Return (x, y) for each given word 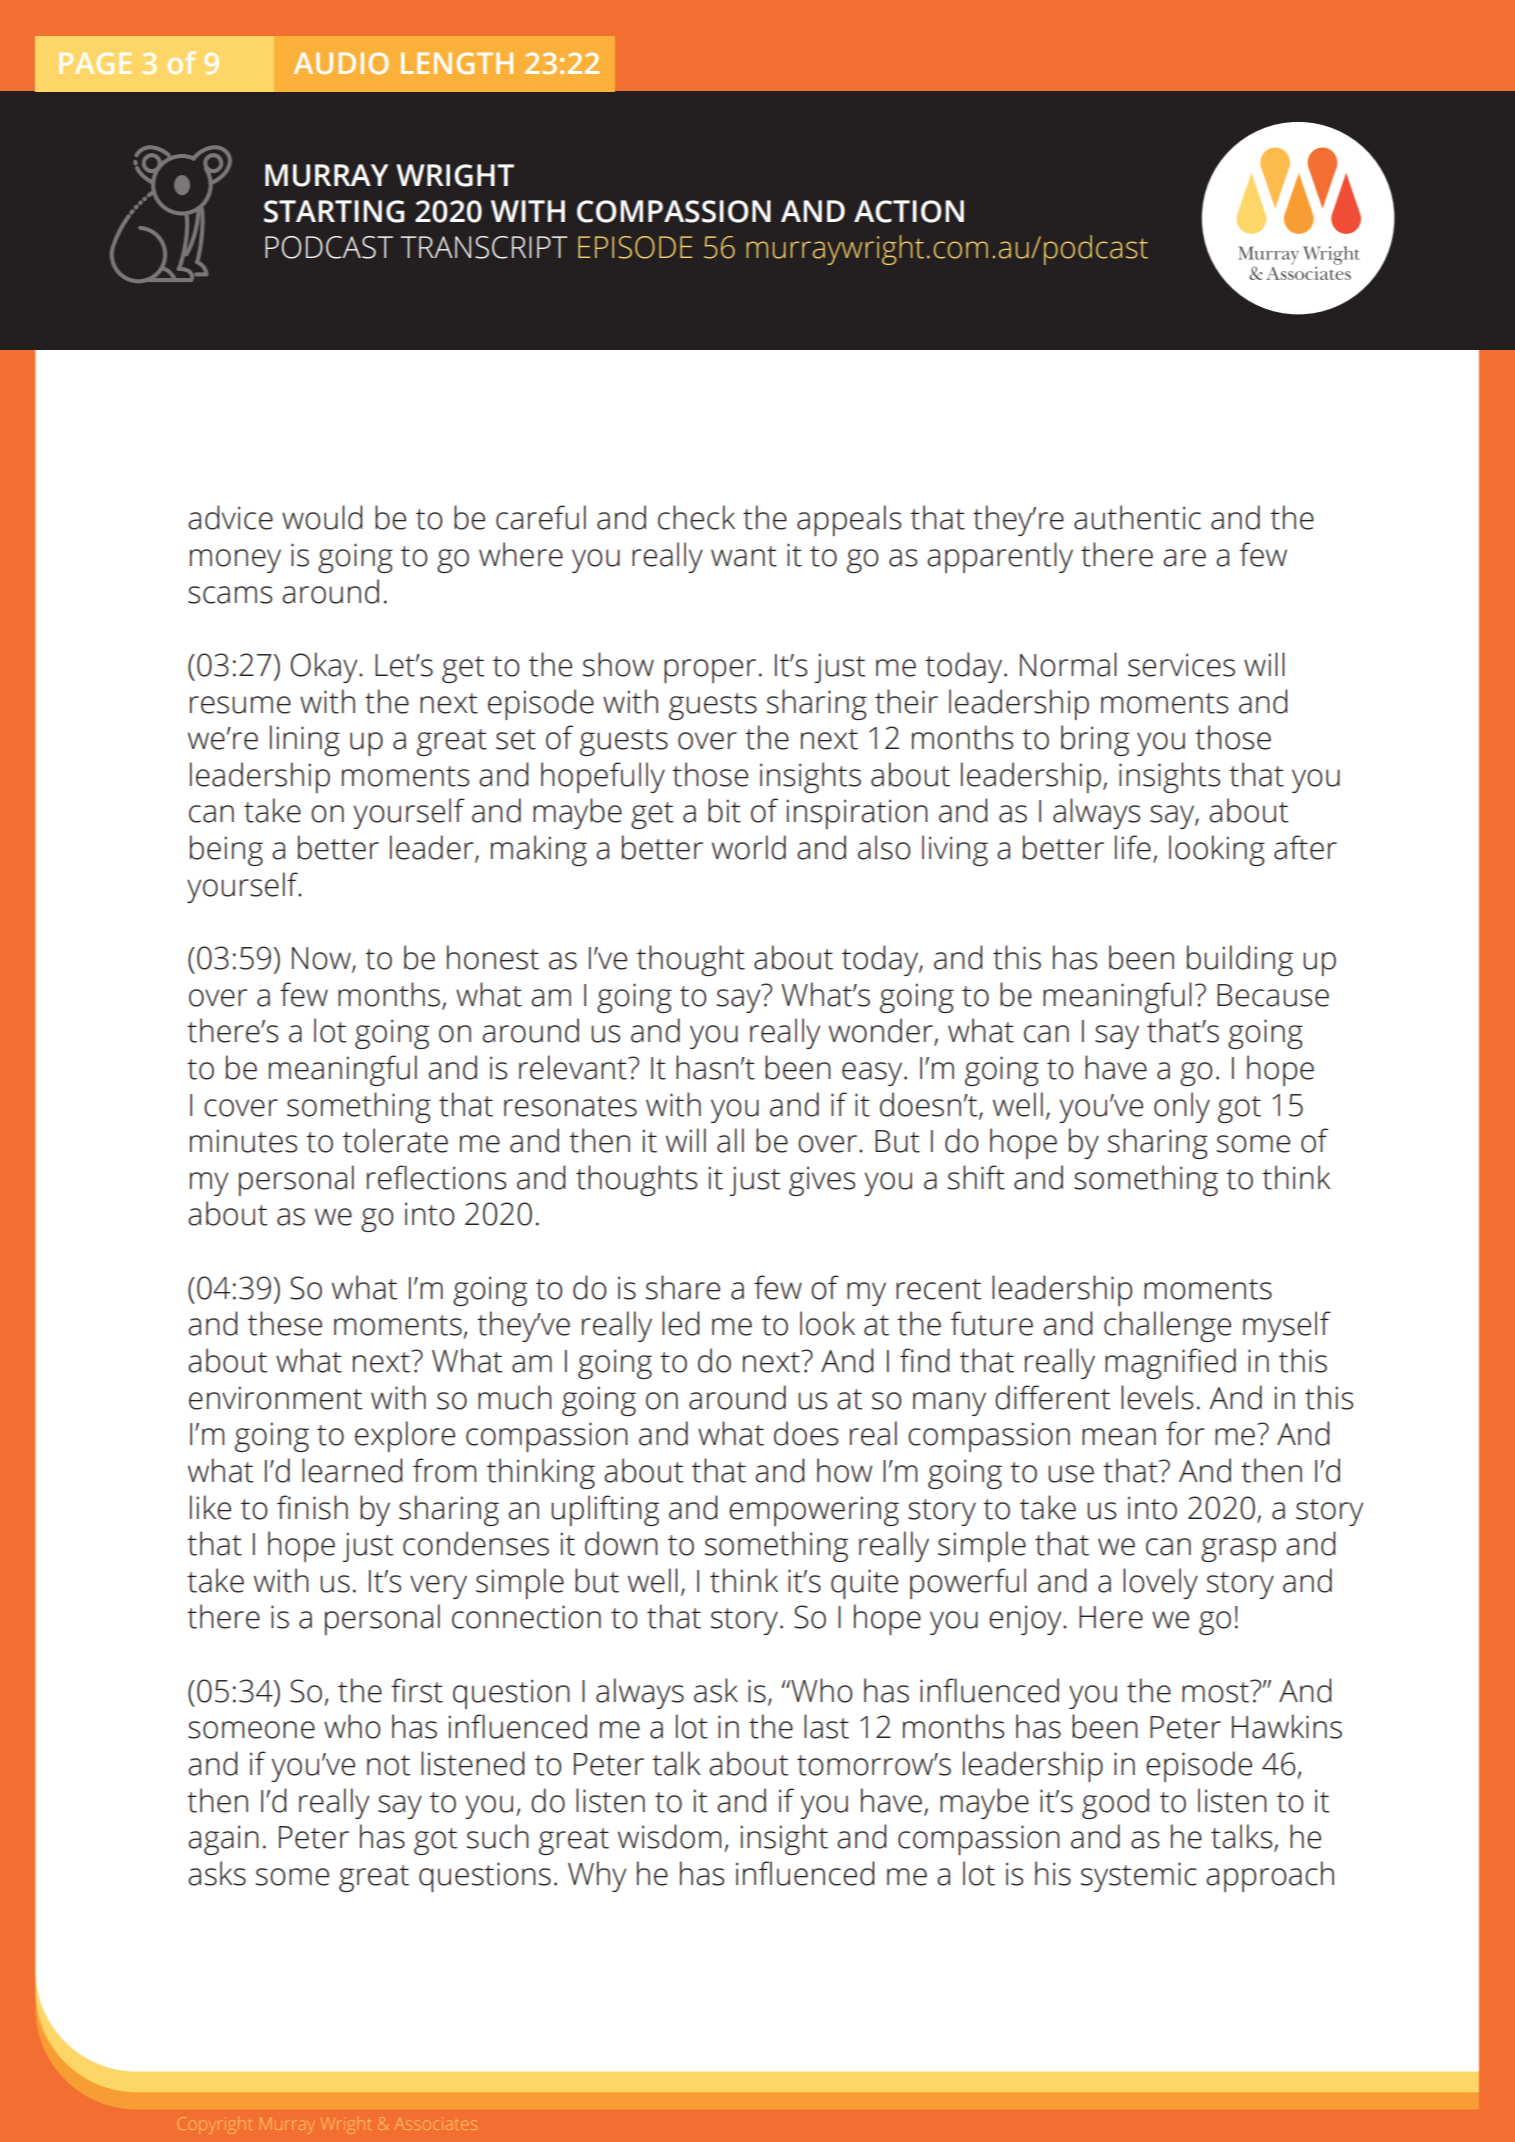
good (1115, 1803)
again (223, 1840)
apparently (1000, 557)
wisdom (669, 1836)
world (749, 847)
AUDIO (341, 63)
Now (322, 959)
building (1240, 960)
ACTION (909, 211)
